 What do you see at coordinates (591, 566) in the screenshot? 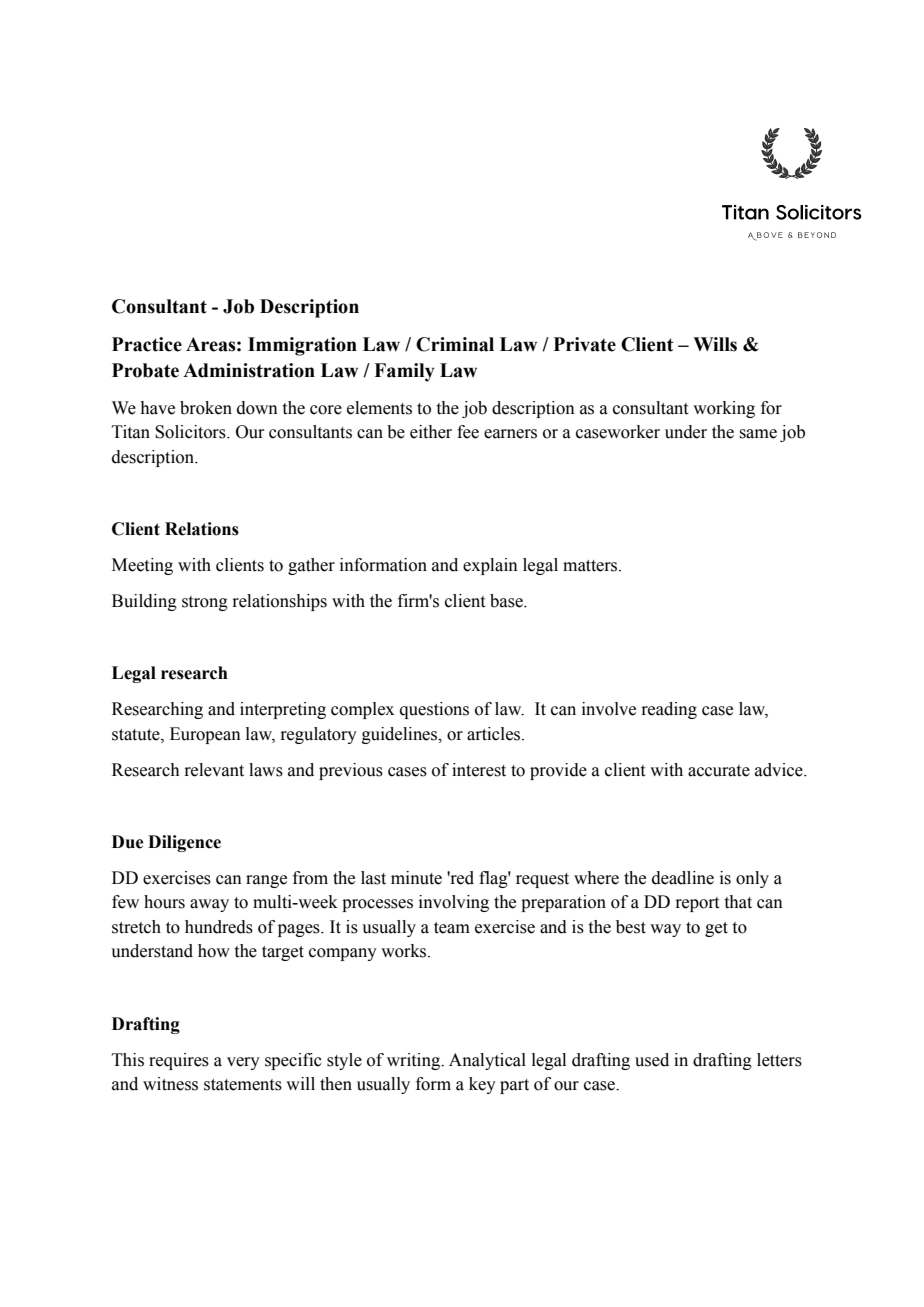
I see `matters` at bounding box center [591, 566].
